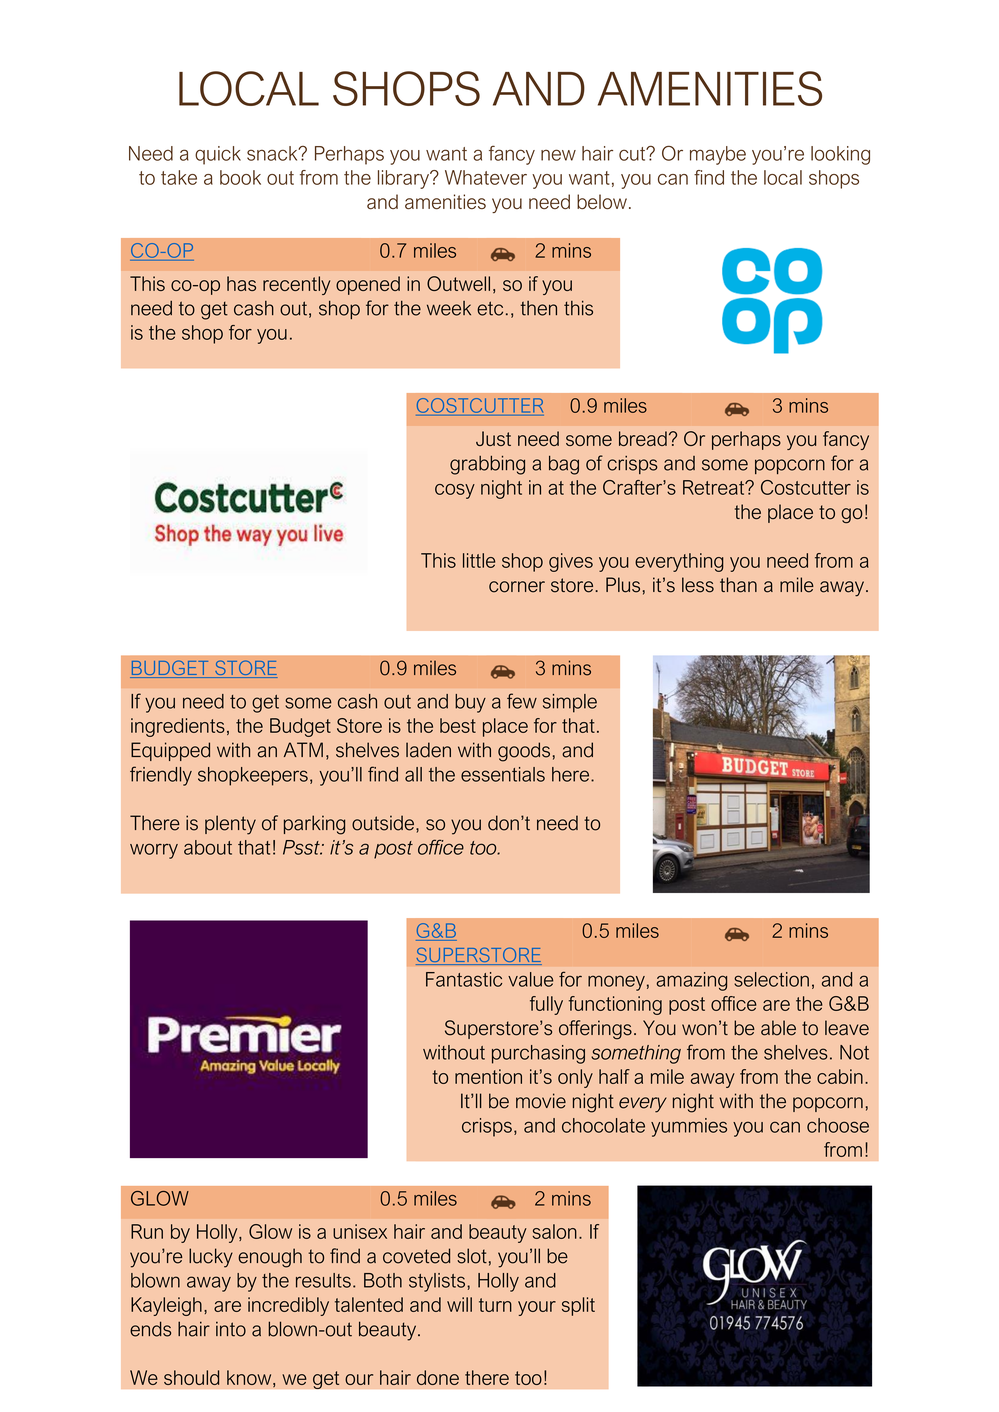  I want to click on book, so click(240, 177).
